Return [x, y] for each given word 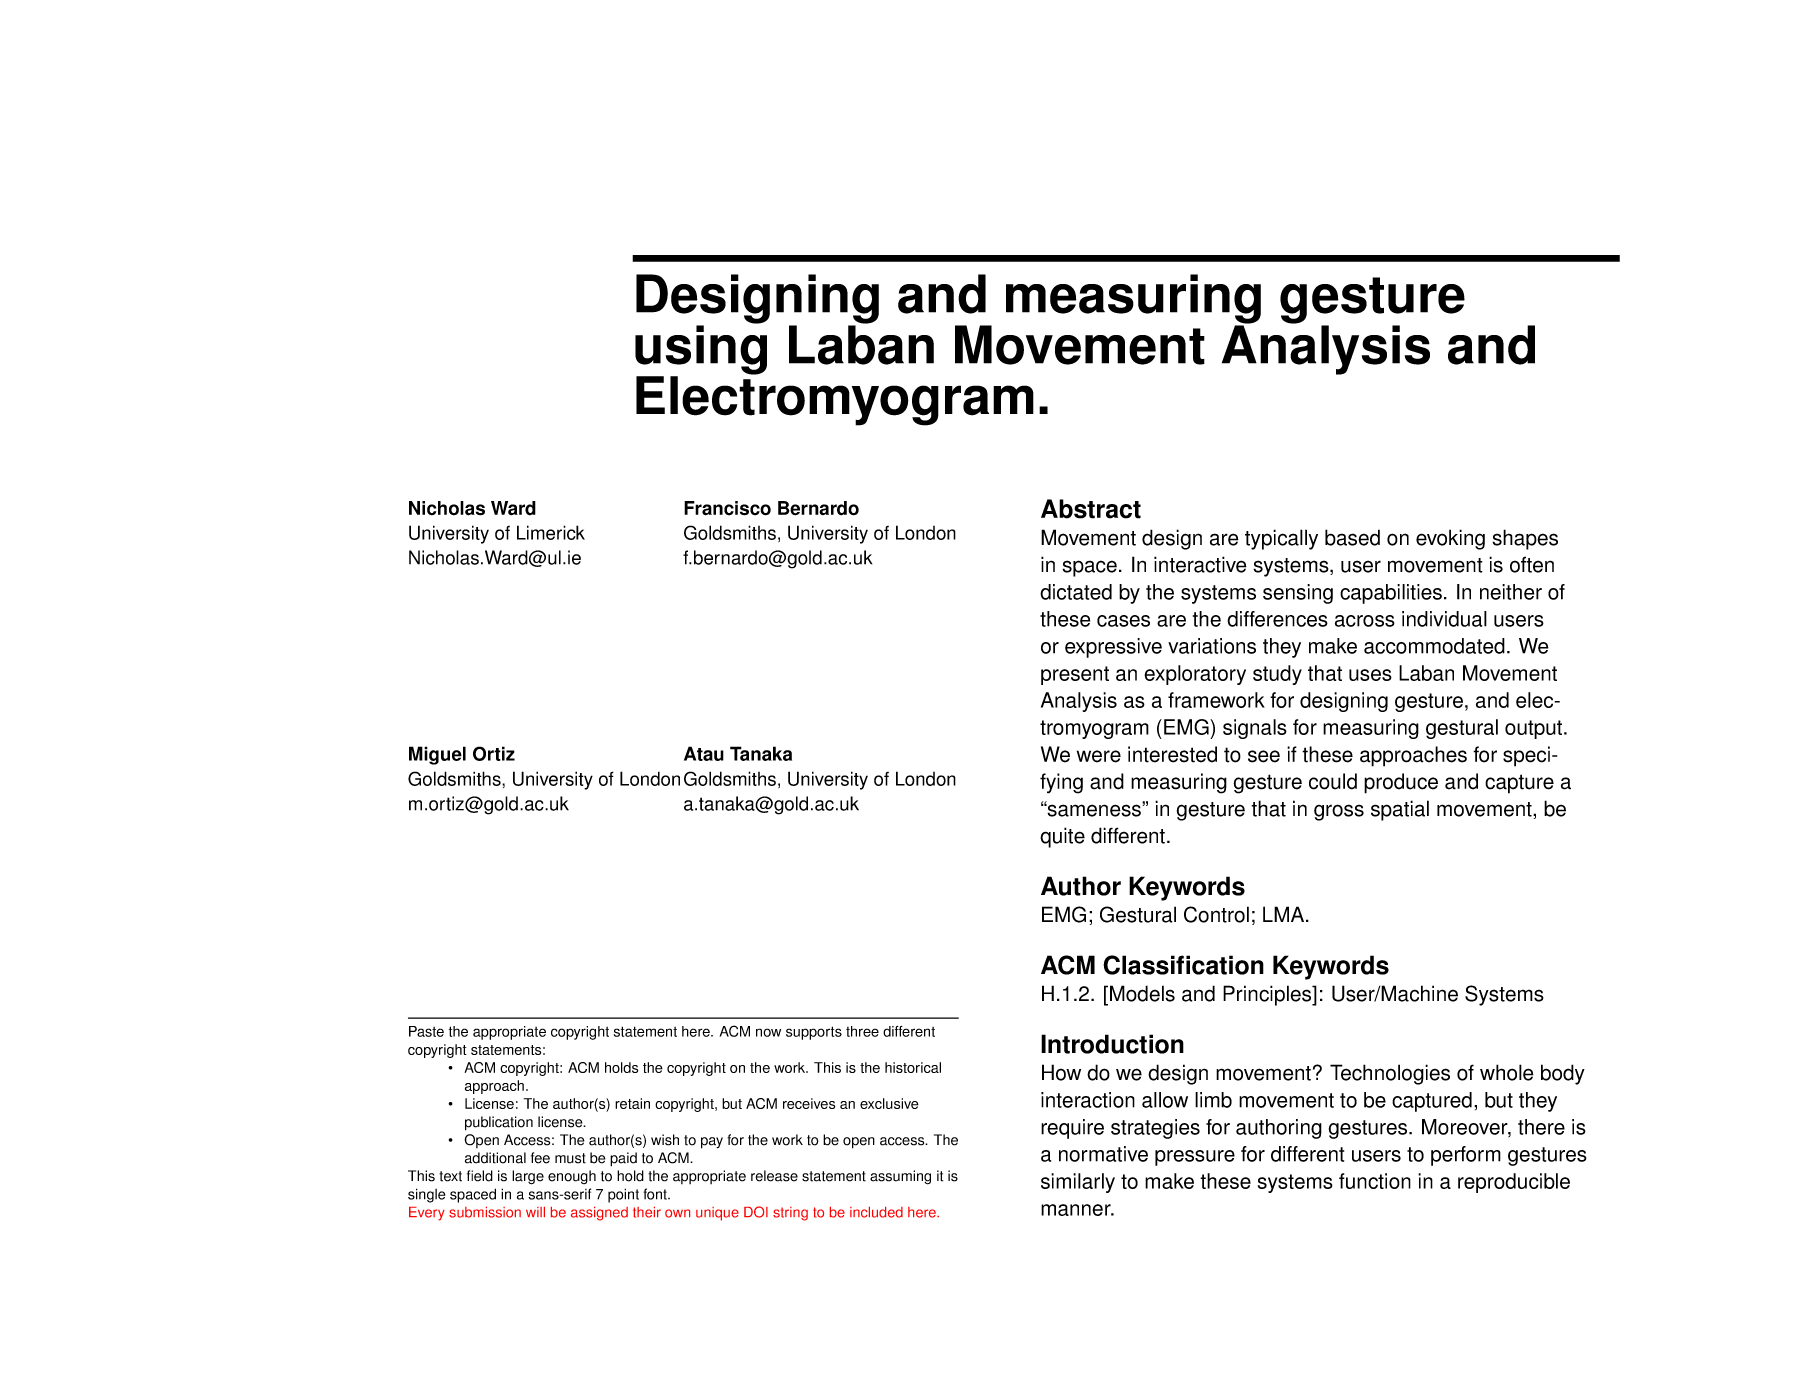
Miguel [437, 755]
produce [1401, 783]
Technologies [1390, 1074]
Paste [426, 1031]
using [701, 350]
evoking [1450, 539]
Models [1142, 993]
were [1099, 756]
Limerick [551, 532]
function [1375, 1181]
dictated [1076, 592]
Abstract [1091, 509]
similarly [1078, 1183]
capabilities [1391, 594]
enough [572, 1177]
